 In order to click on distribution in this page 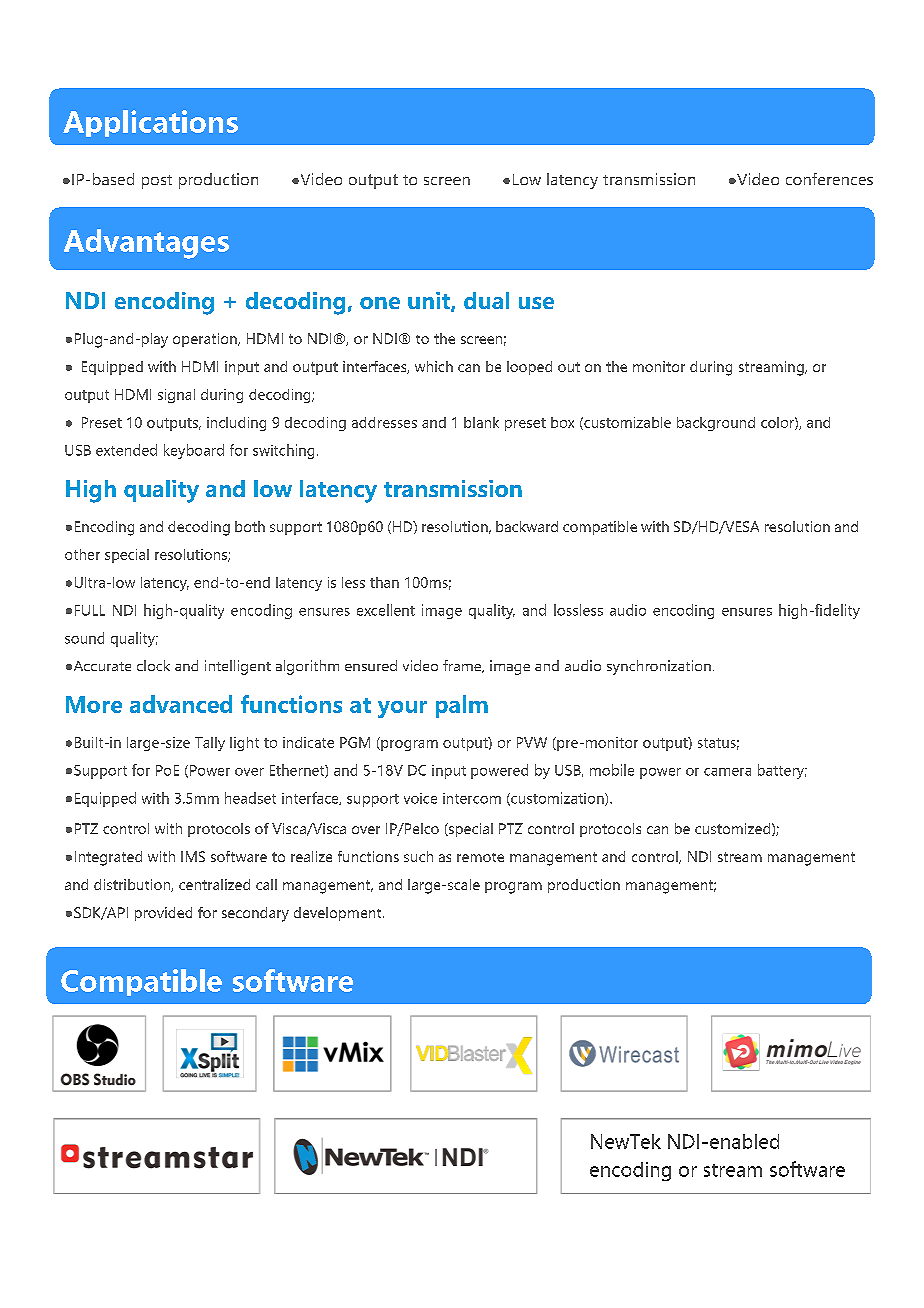, I will do `click(133, 885)`.
